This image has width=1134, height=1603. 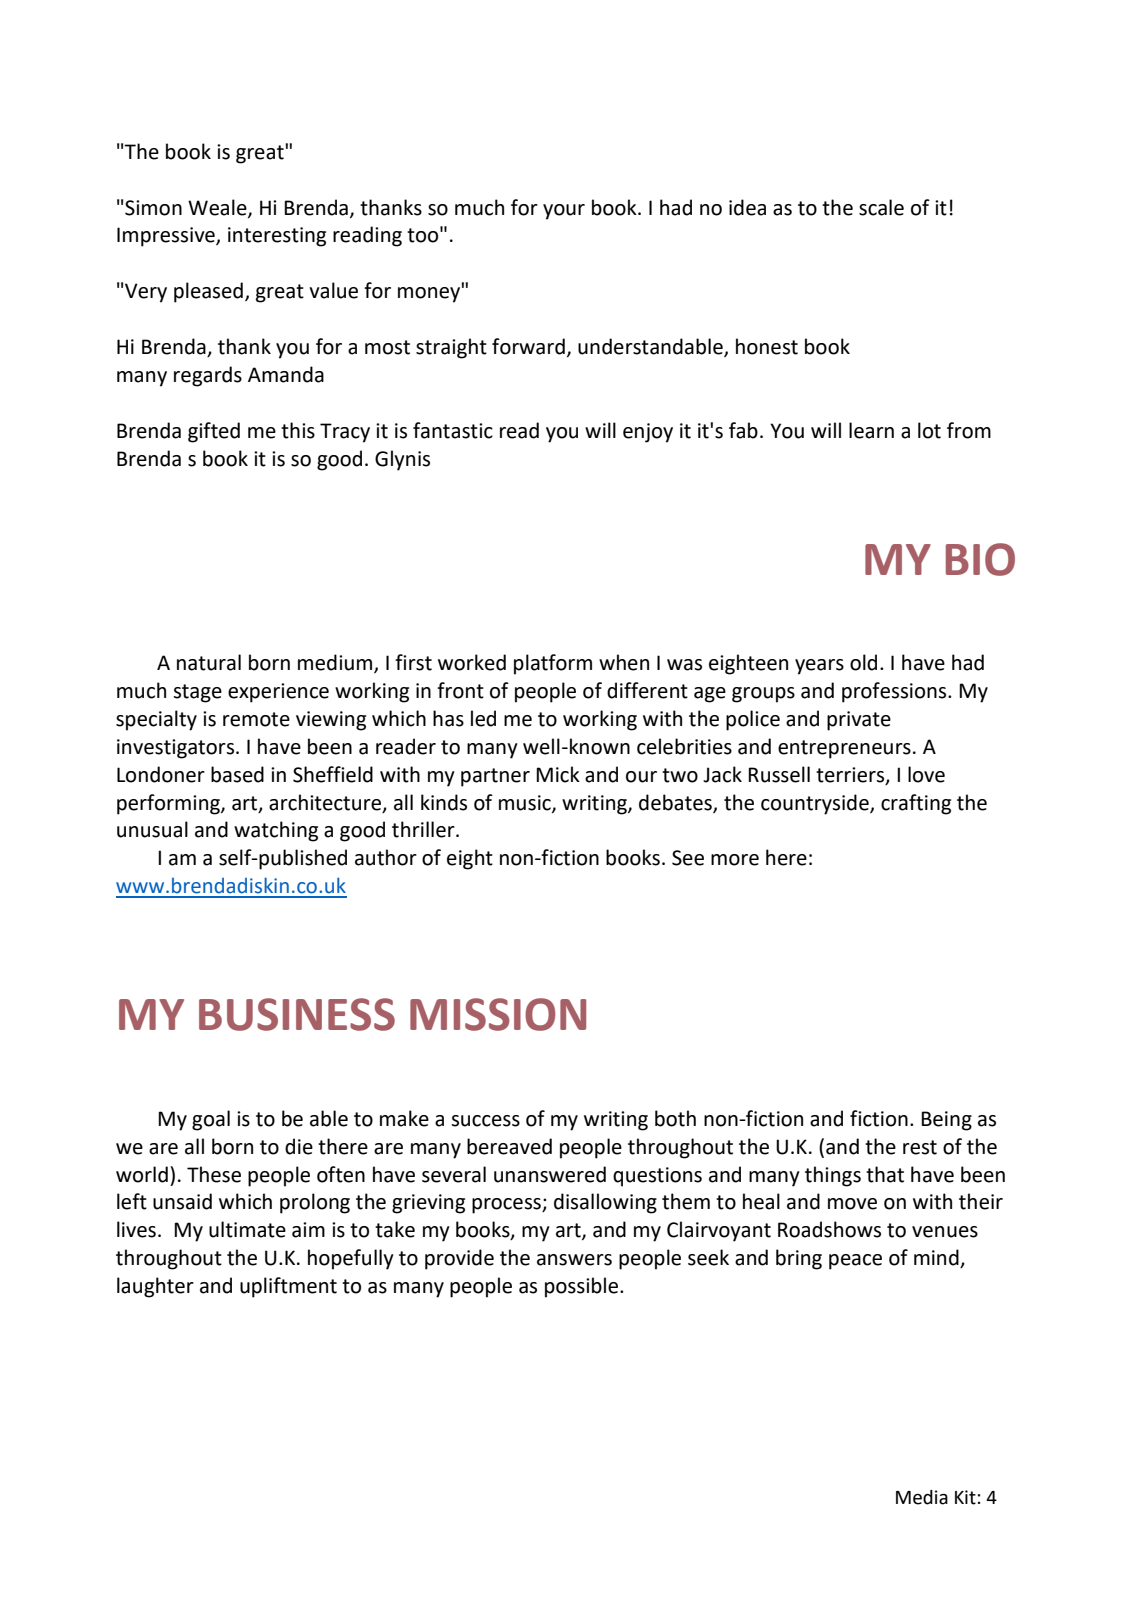 What do you see at coordinates (208, 292) in the image?
I see `pleased` at bounding box center [208, 292].
